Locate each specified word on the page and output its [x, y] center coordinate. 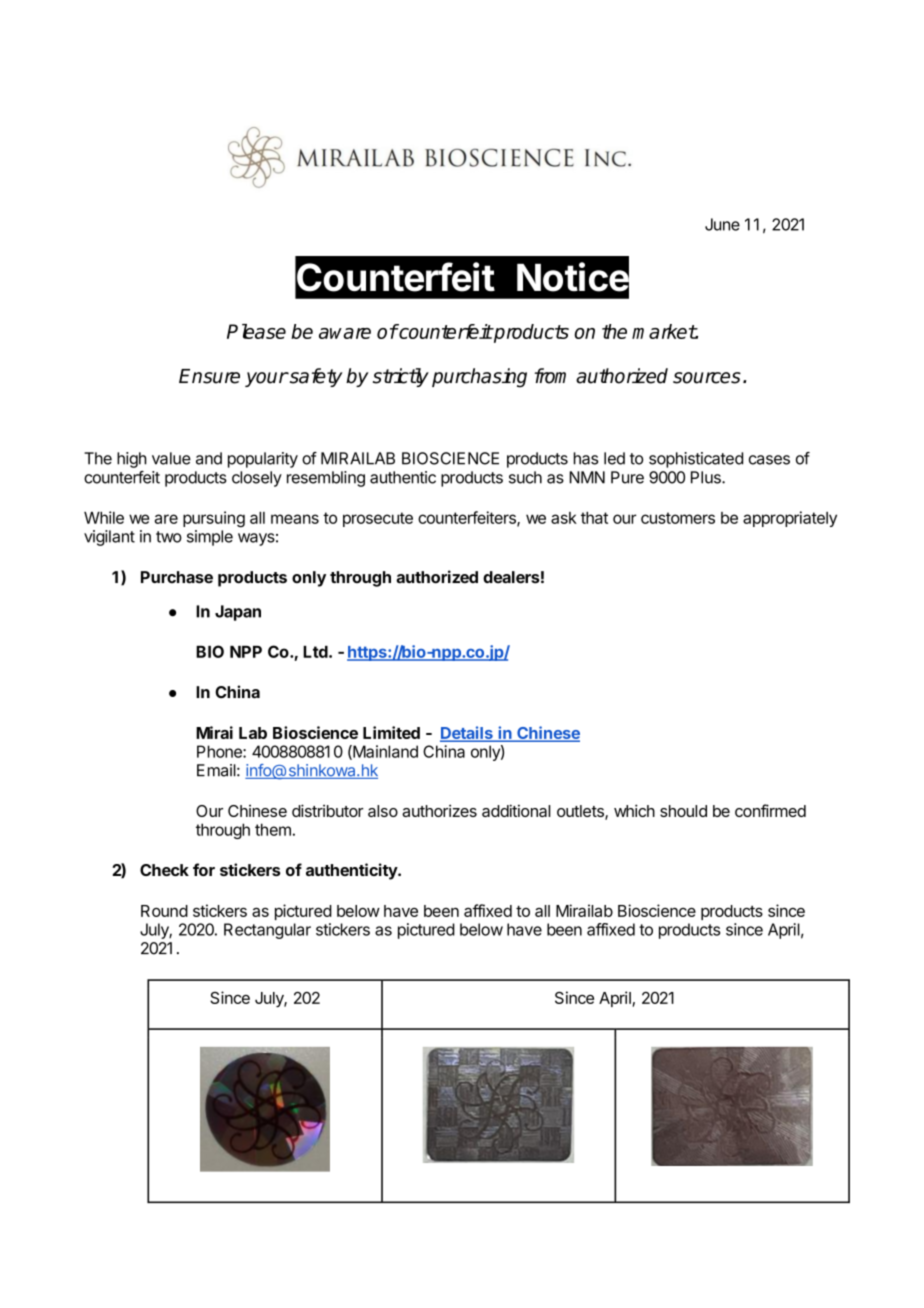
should [683, 811]
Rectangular [267, 931]
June [722, 224]
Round [164, 911]
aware [345, 333]
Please [256, 331]
